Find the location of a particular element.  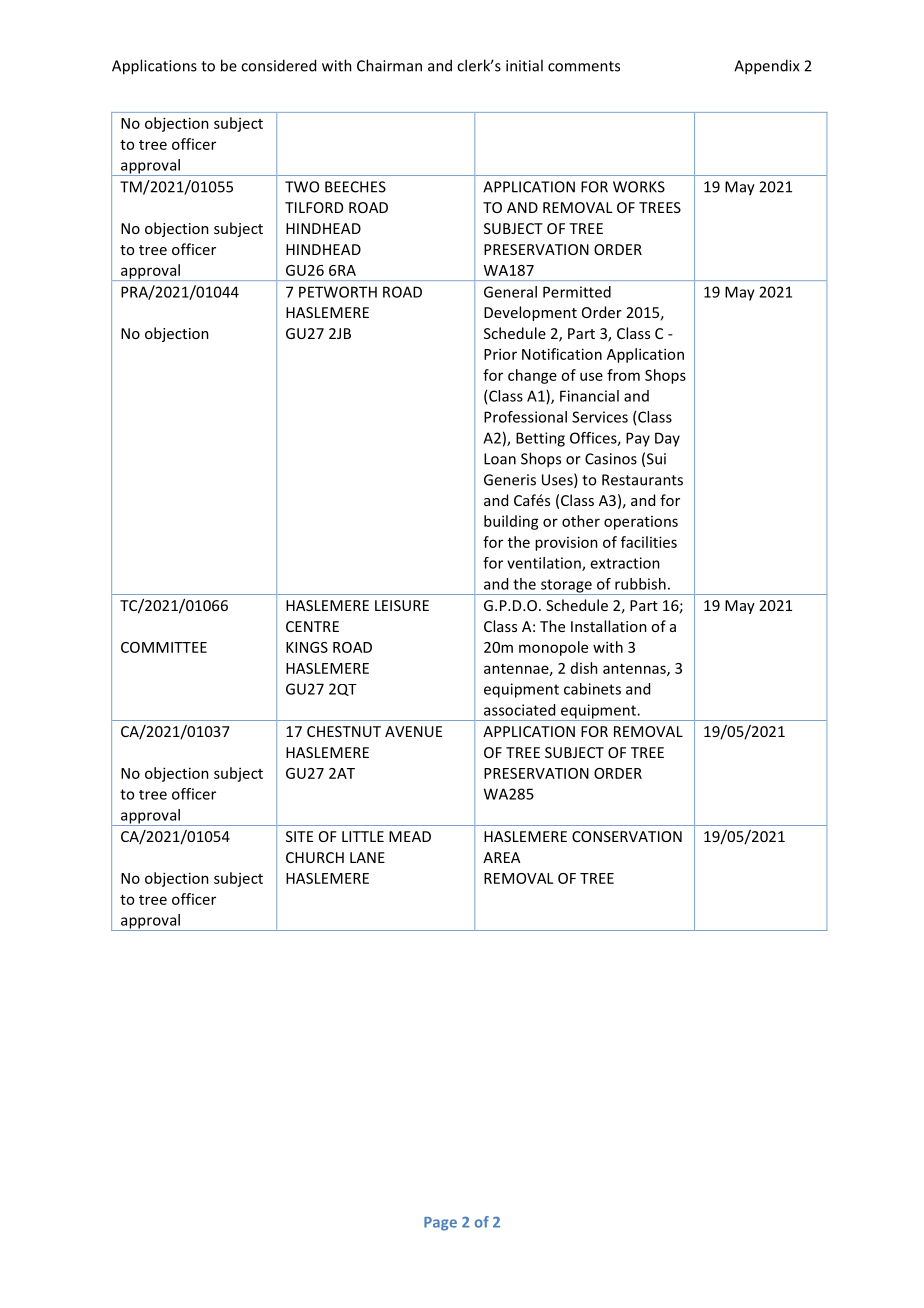

Appendix is located at coordinates (767, 67).
